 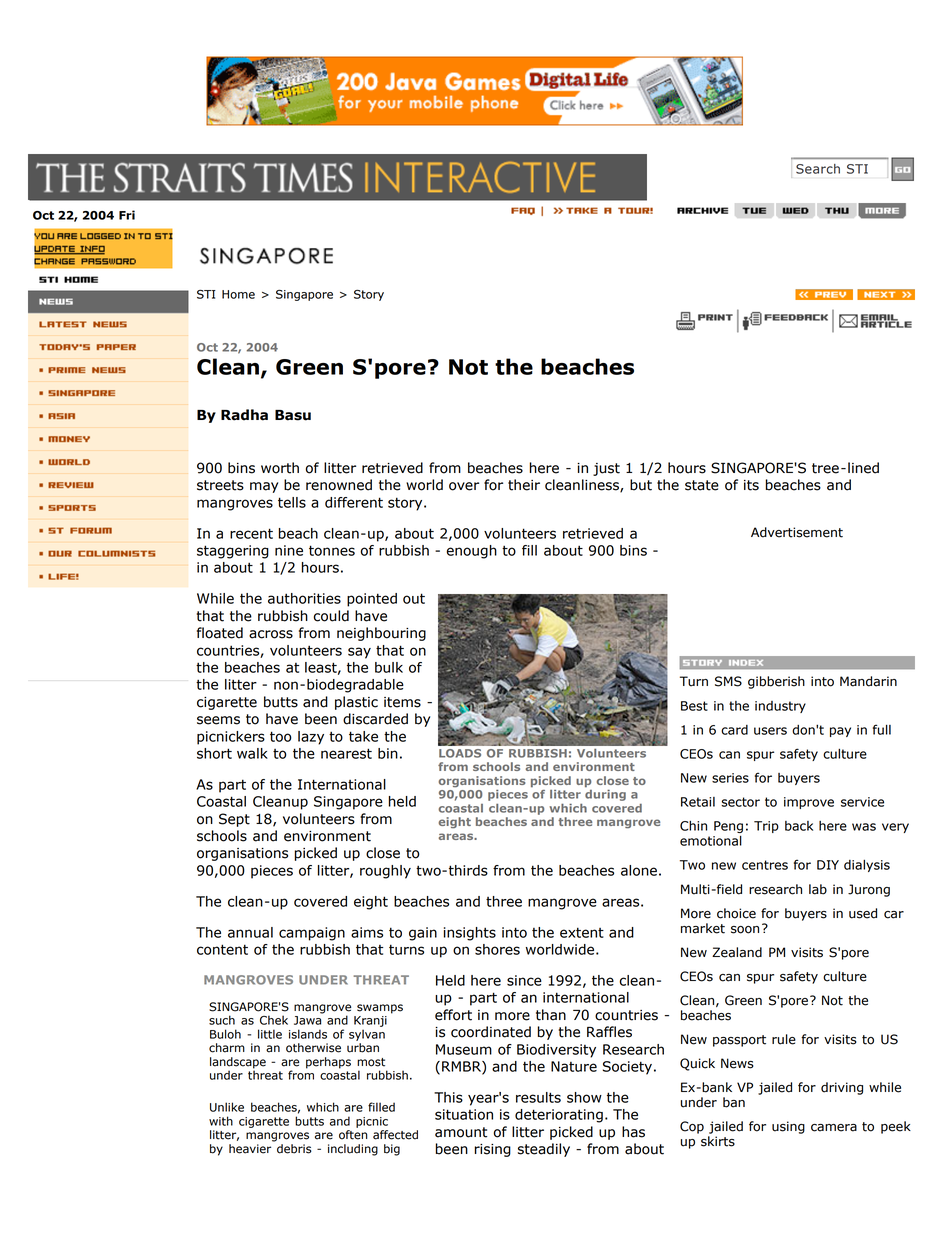 I want to click on Home, so click(x=238, y=294).
